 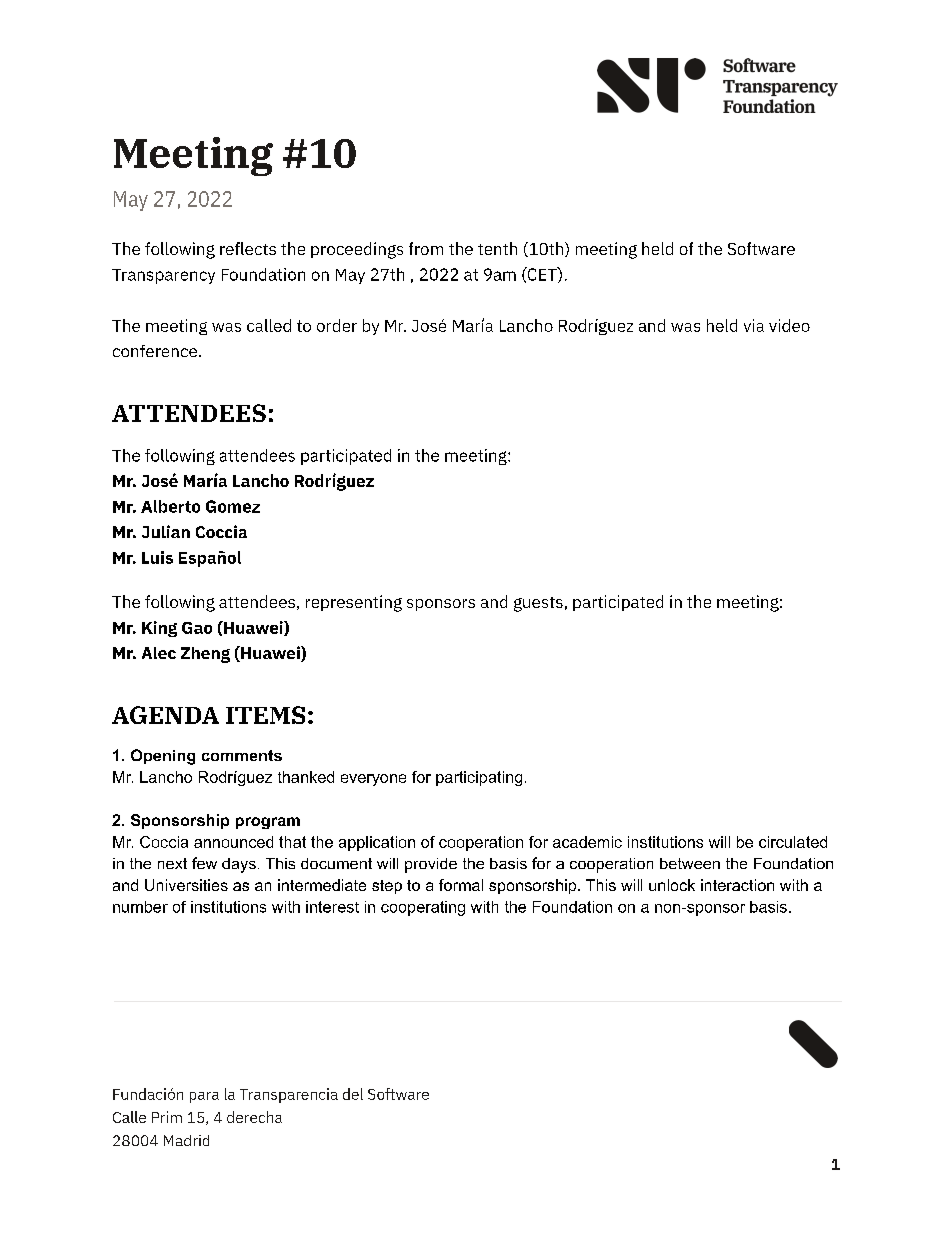 What do you see at coordinates (754, 325) in the screenshot?
I see `via` at bounding box center [754, 325].
